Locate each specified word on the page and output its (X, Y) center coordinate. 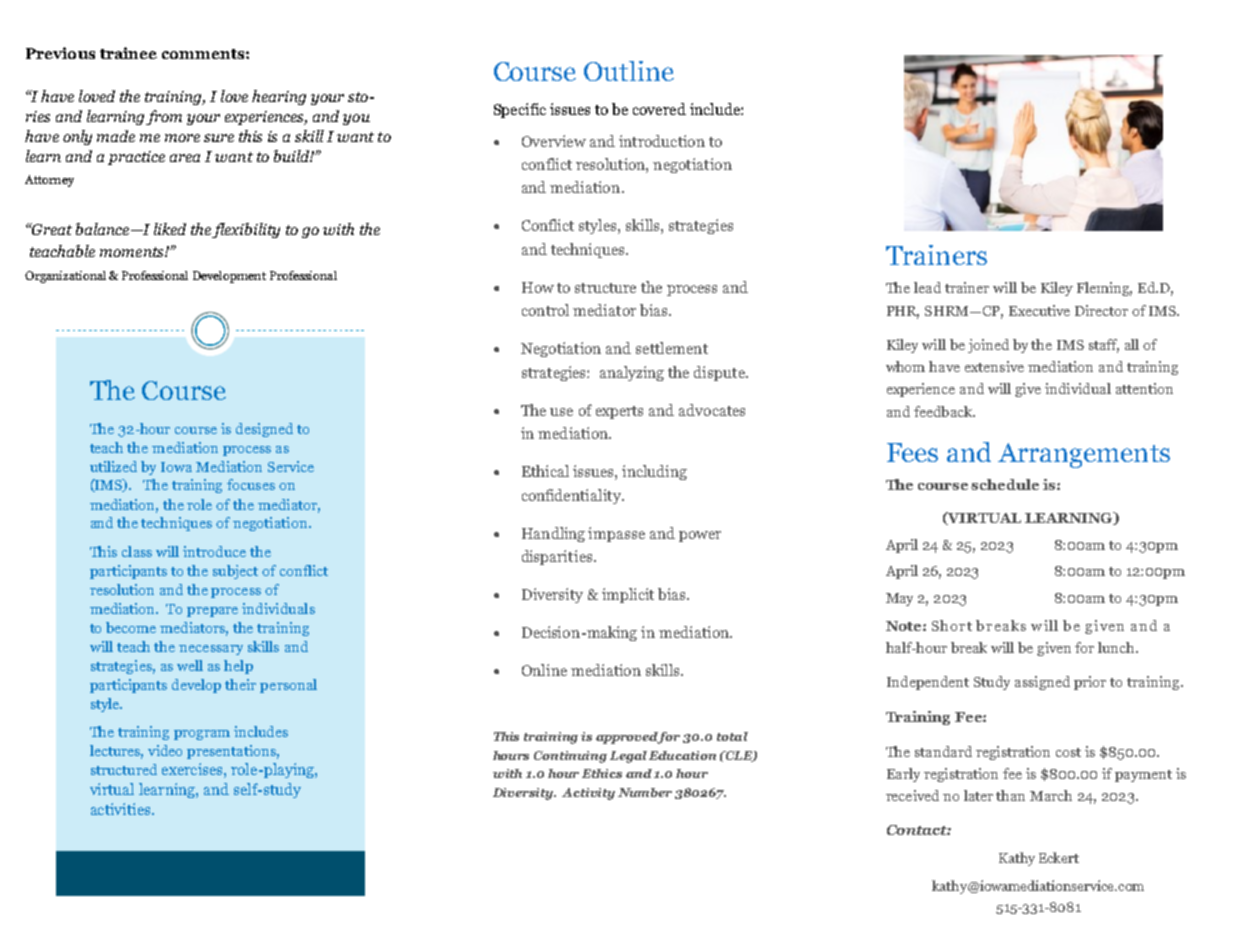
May (899, 599)
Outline (629, 71)
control (545, 310)
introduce (214, 551)
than (1010, 795)
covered (659, 109)
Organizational (65, 277)
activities (122, 809)
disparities (558, 557)
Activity (588, 794)
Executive (1039, 310)
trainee (128, 53)
